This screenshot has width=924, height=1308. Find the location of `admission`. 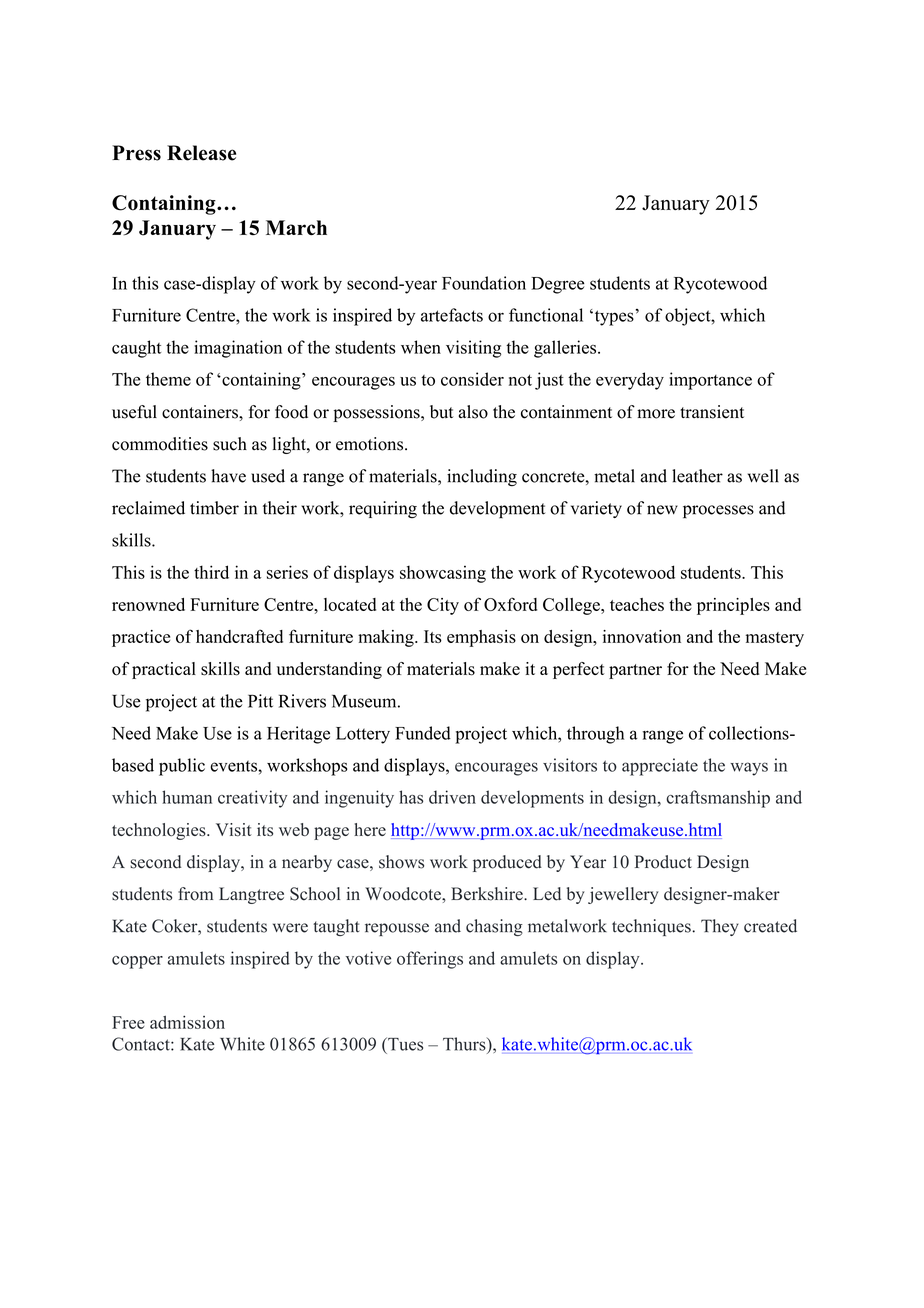

admission is located at coordinates (187, 1022).
